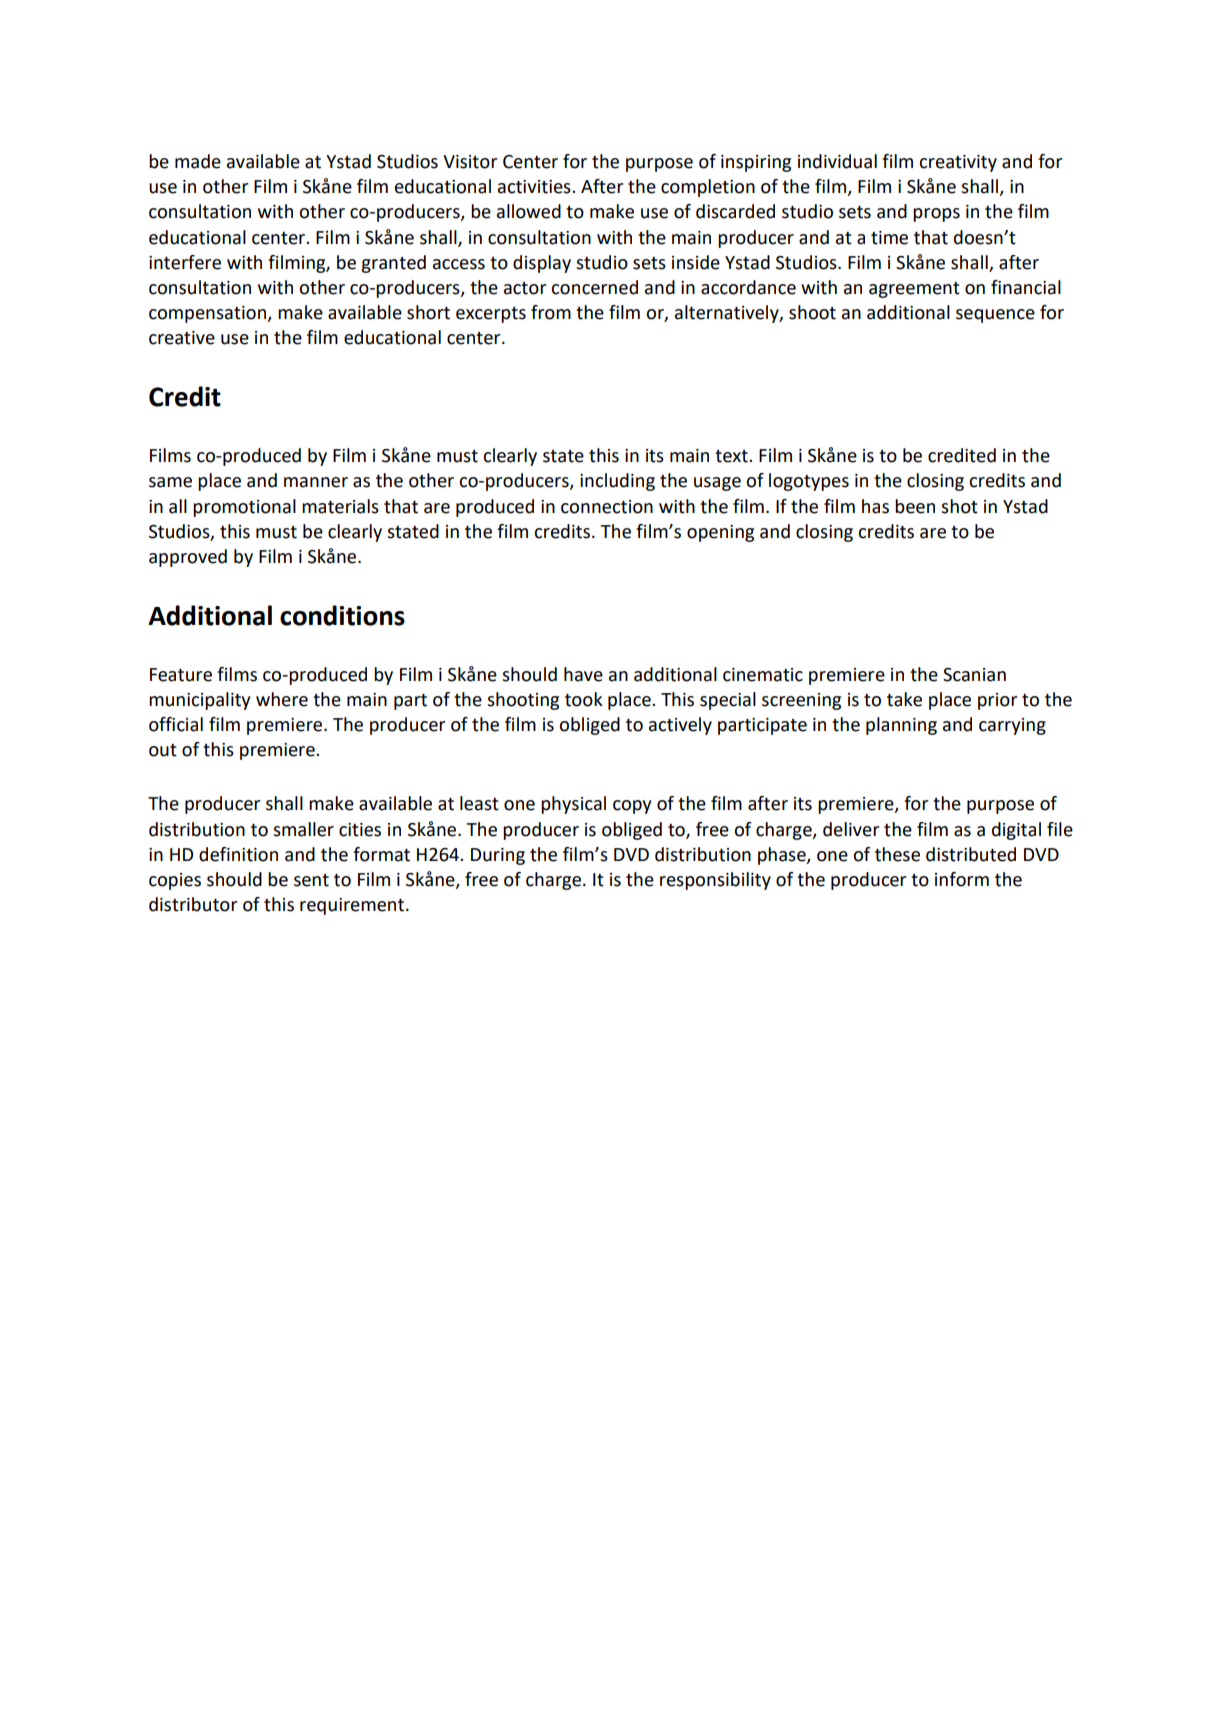 The height and width of the screenshot is (1735, 1227). Describe the element at coordinates (904, 699) in the screenshot. I see `take` at that location.
